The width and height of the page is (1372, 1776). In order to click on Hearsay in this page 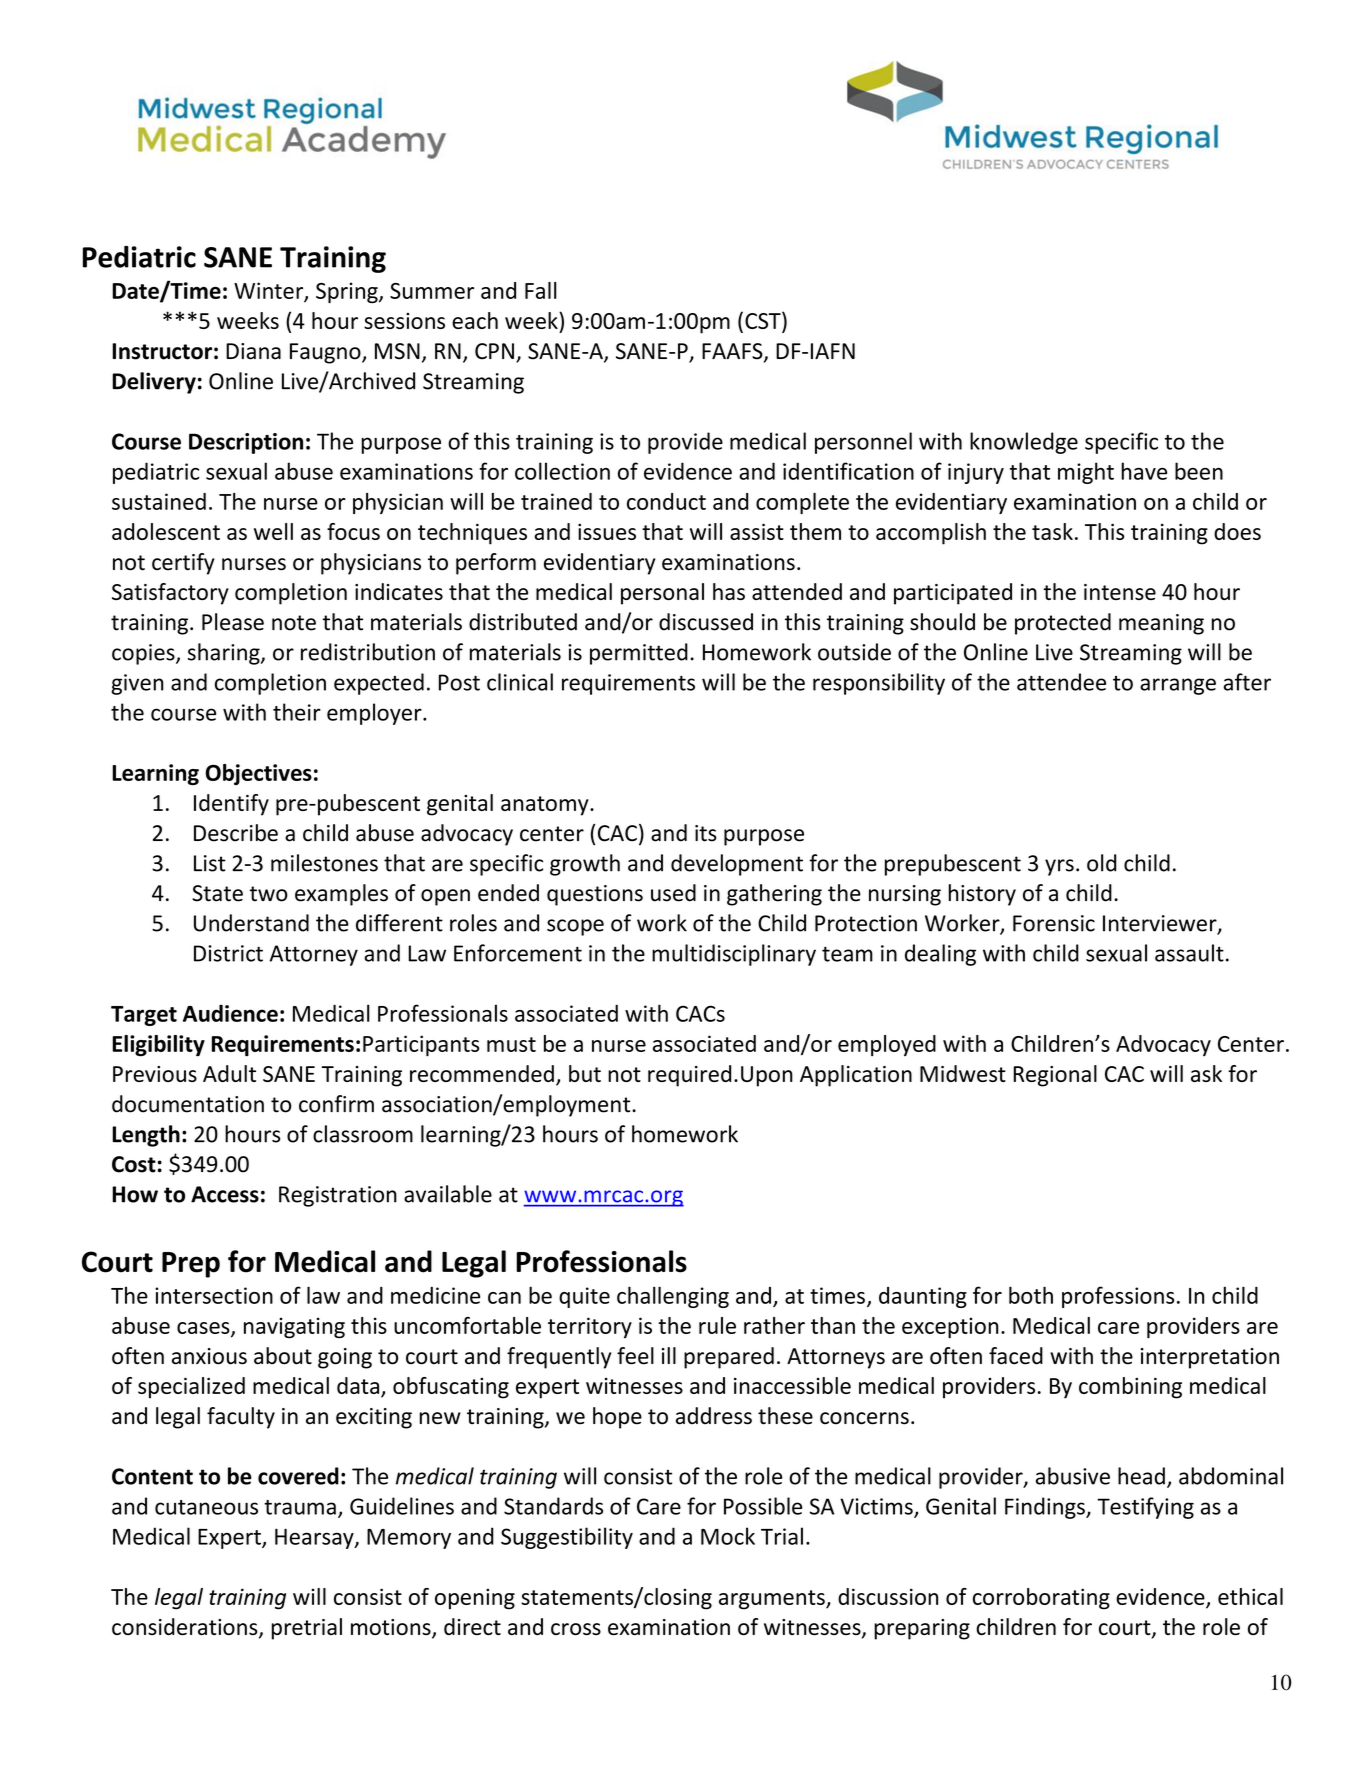, I will do `click(315, 1538)`.
